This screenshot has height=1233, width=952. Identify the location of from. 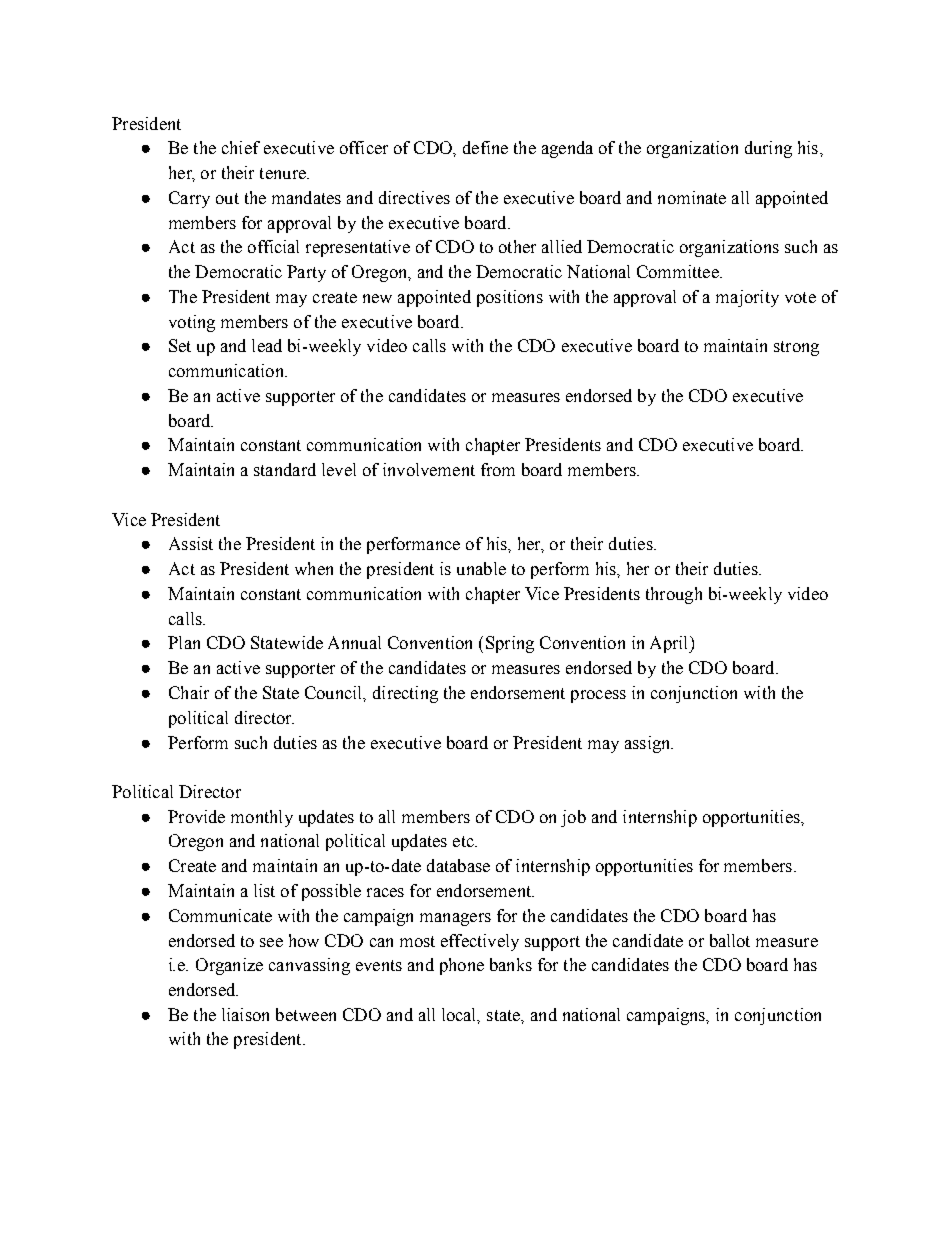
(498, 469).
